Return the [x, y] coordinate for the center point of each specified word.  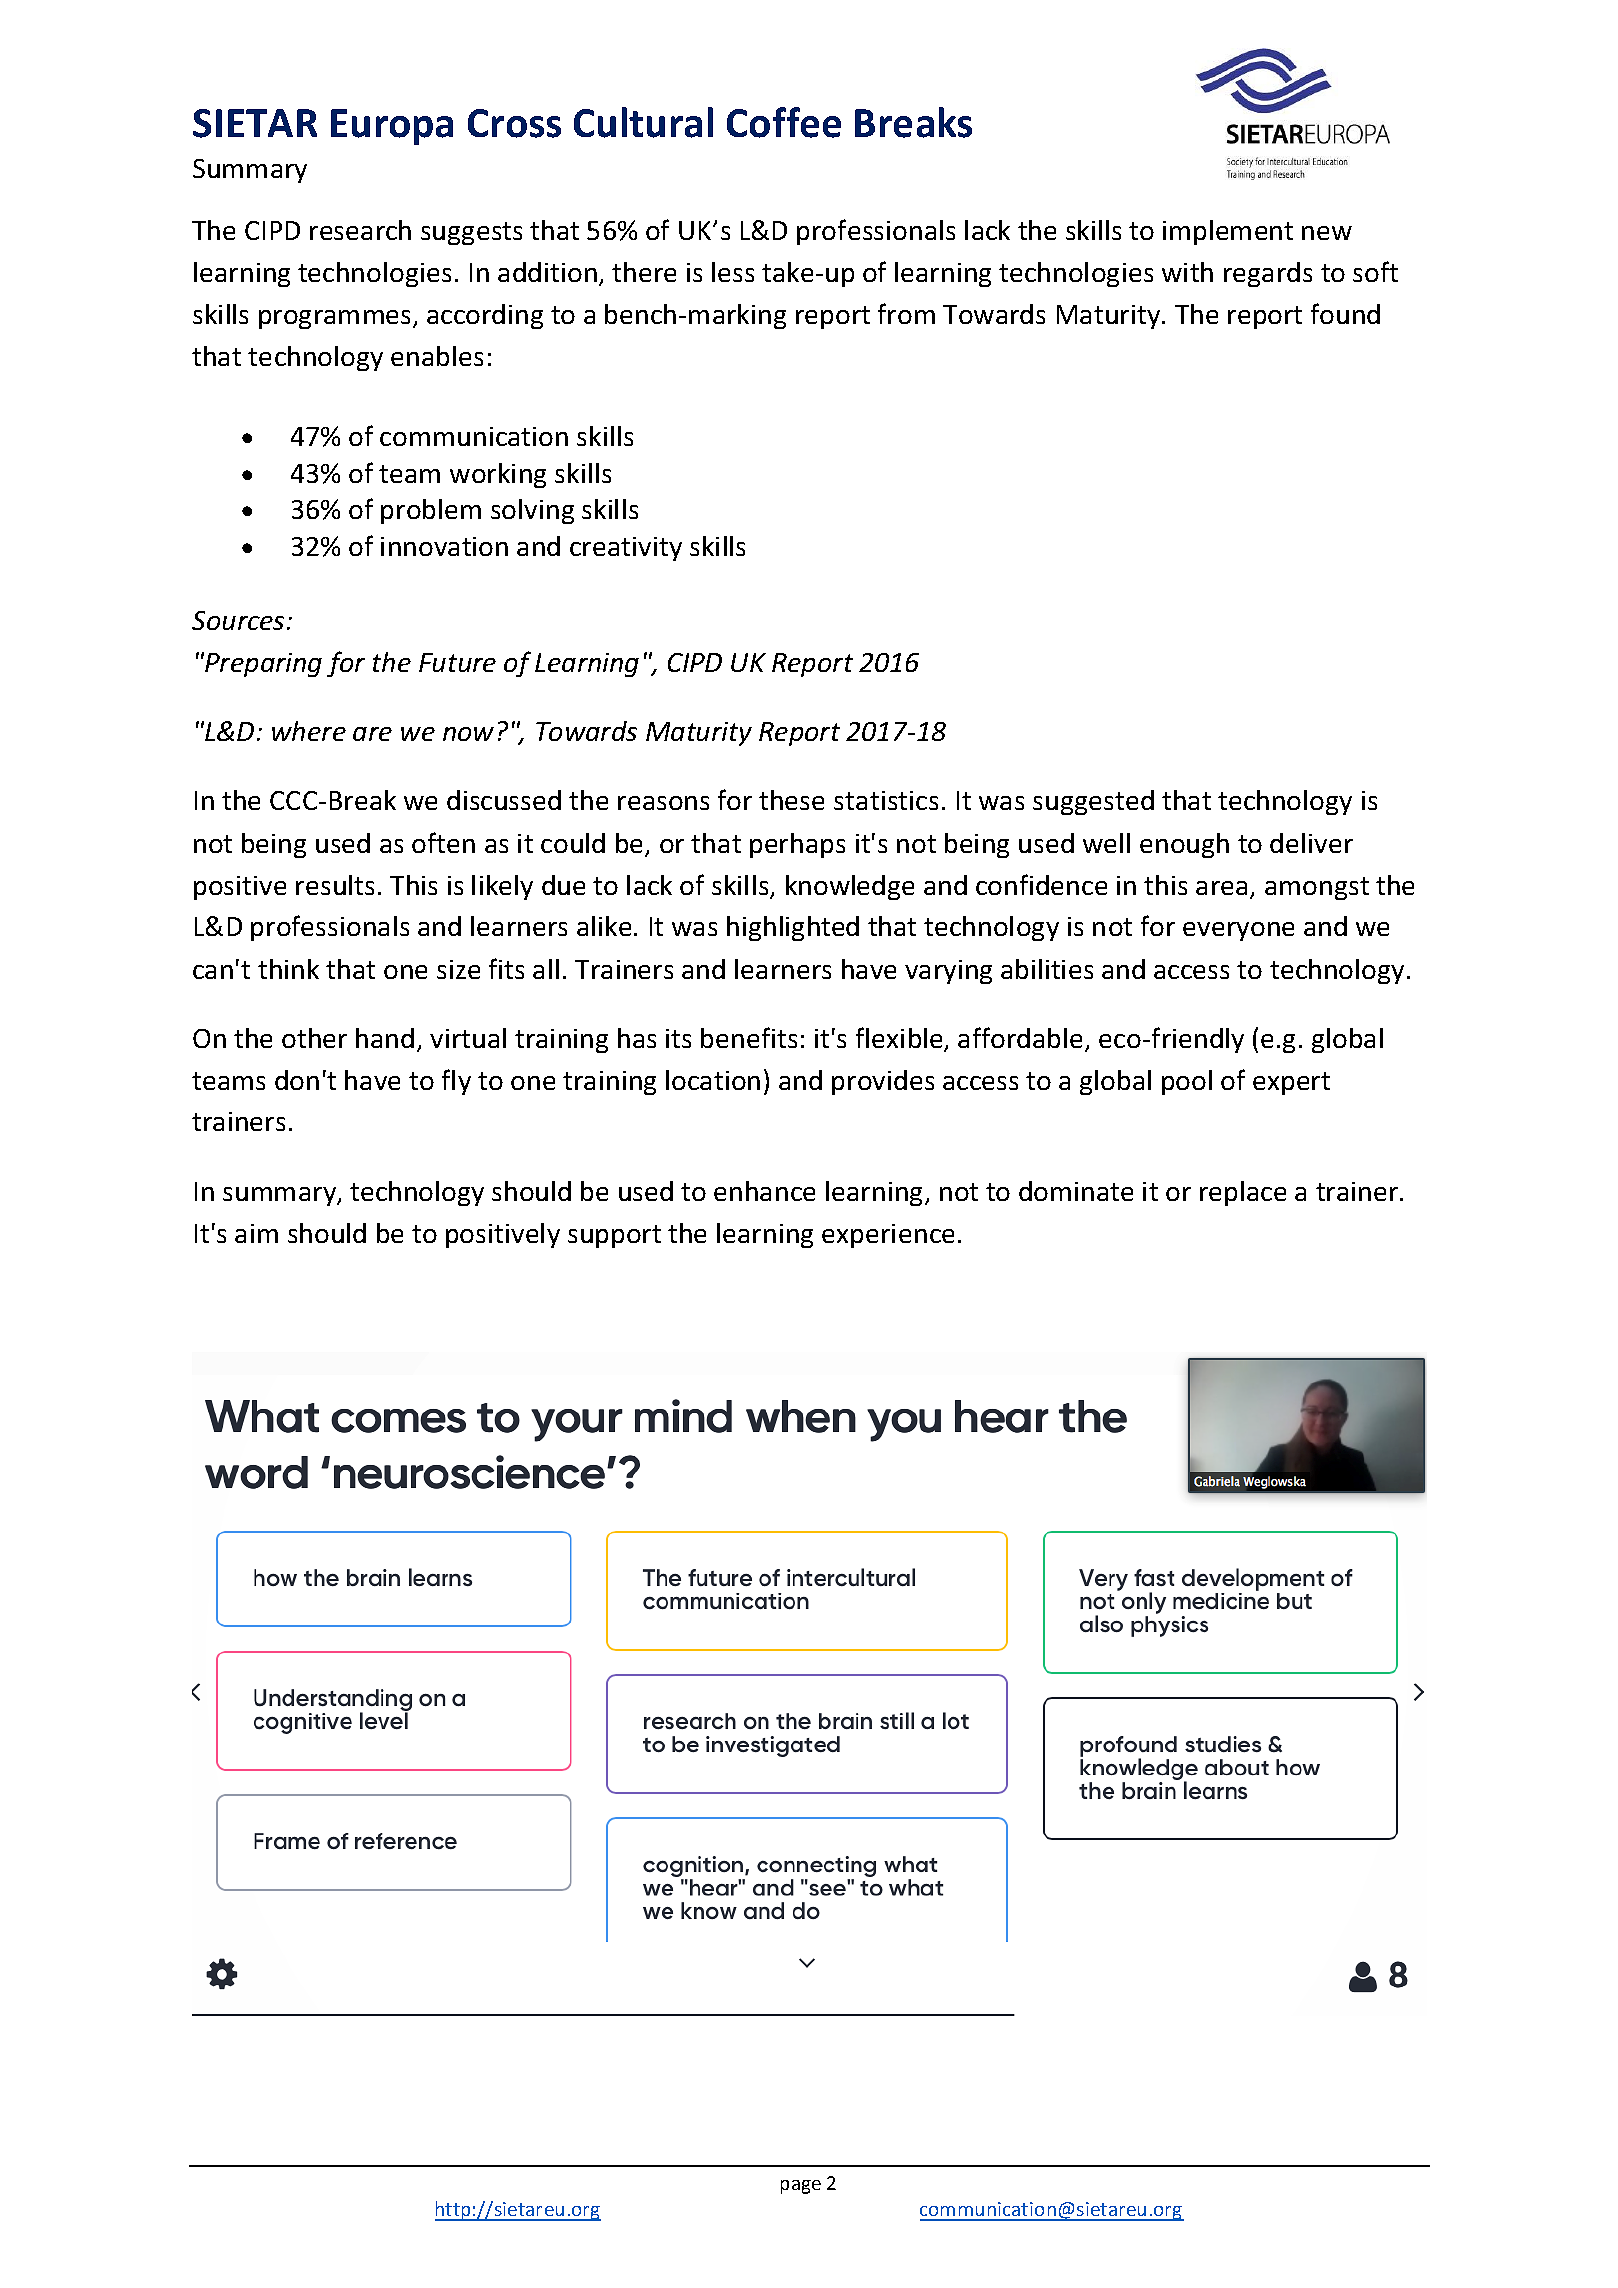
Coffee [784, 122]
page [801, 2187]
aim [256, 1233]
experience [888, 1236]
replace [1243, 1193]
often [443, 842]
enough [1184, 845]
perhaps [797, 845]
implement [1228, 232]
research [360, 230]
